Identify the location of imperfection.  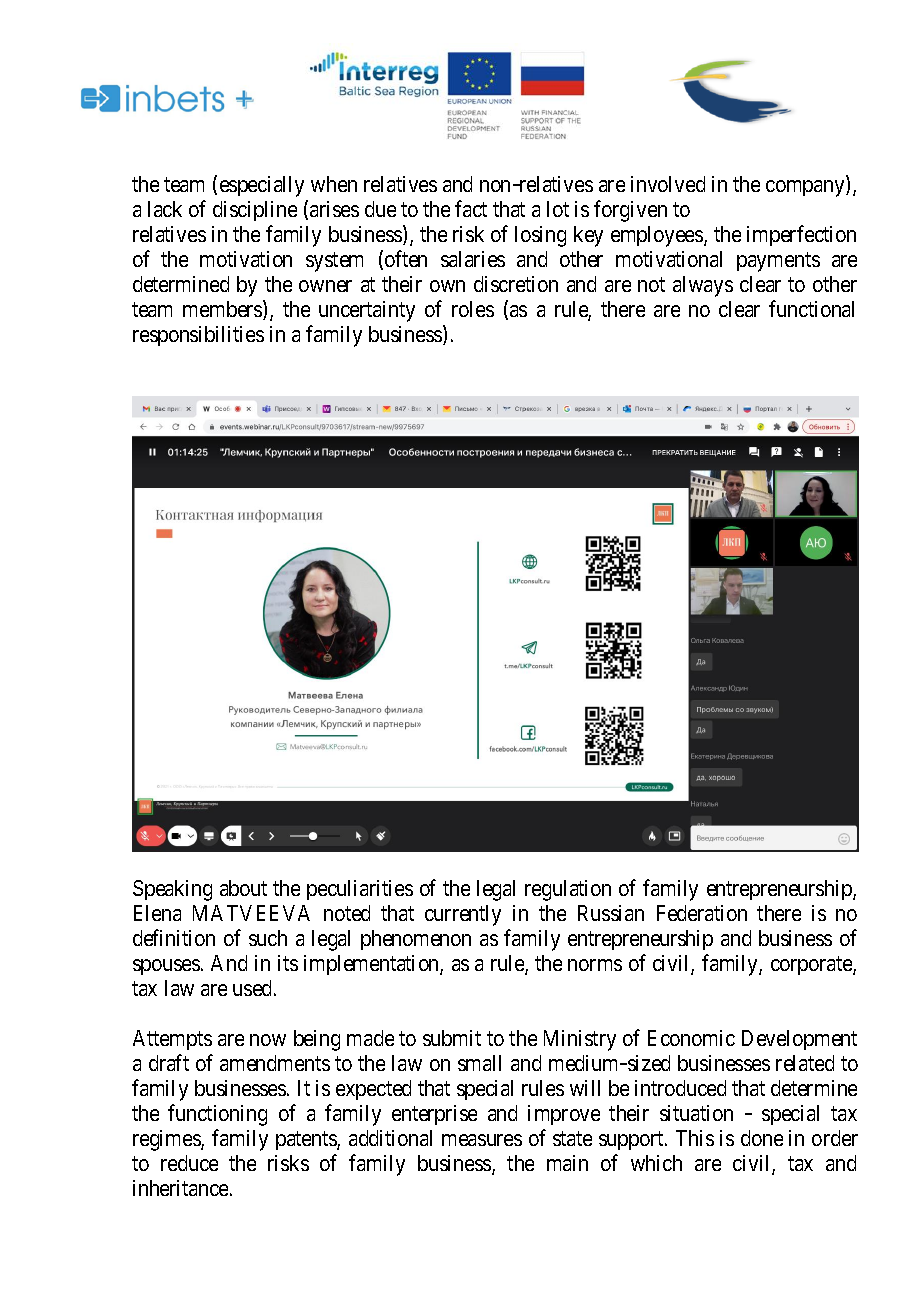
(801, 235).
